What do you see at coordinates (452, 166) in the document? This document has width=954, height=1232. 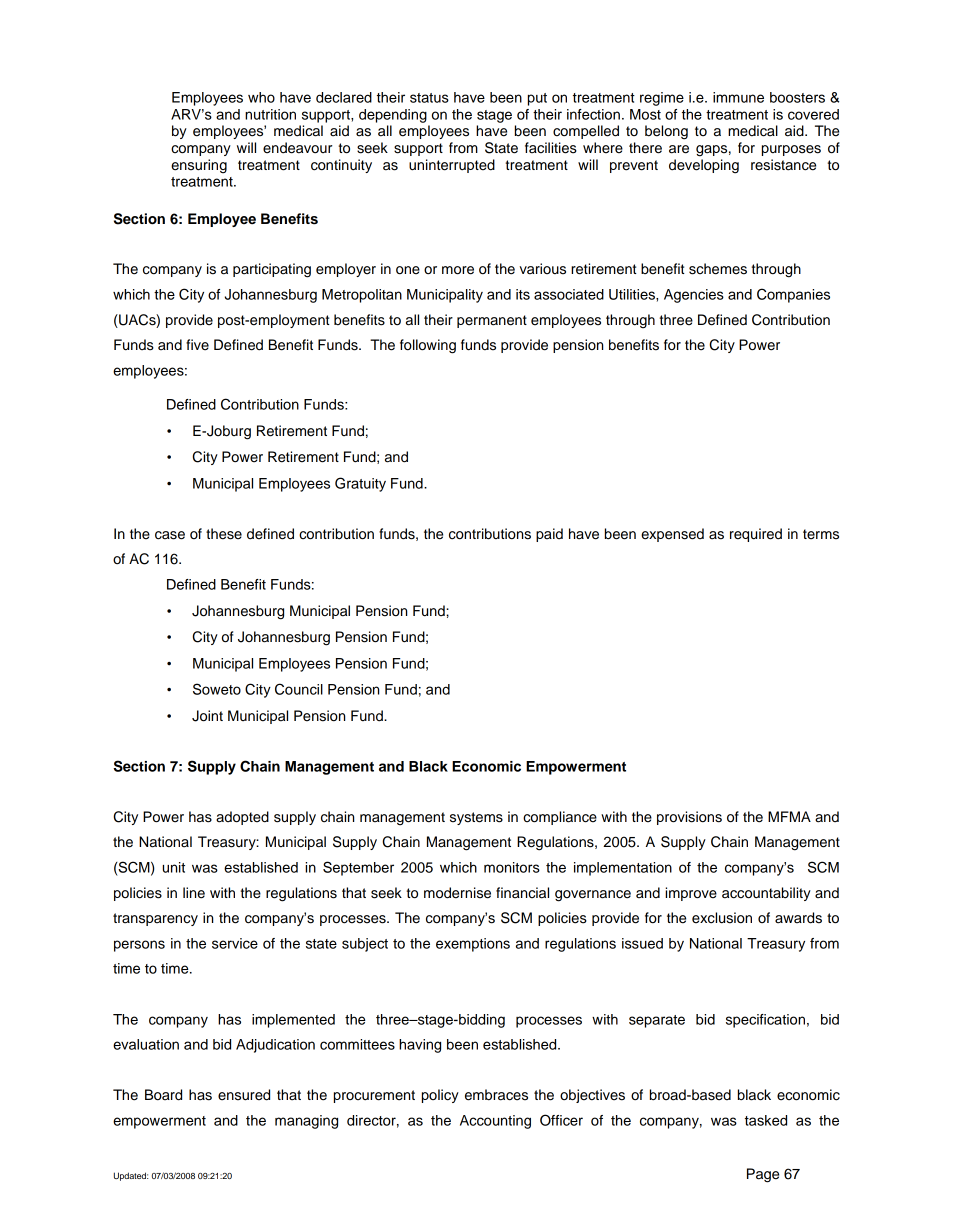 I see `uninterrupted` at bounding box center [452, 166].
